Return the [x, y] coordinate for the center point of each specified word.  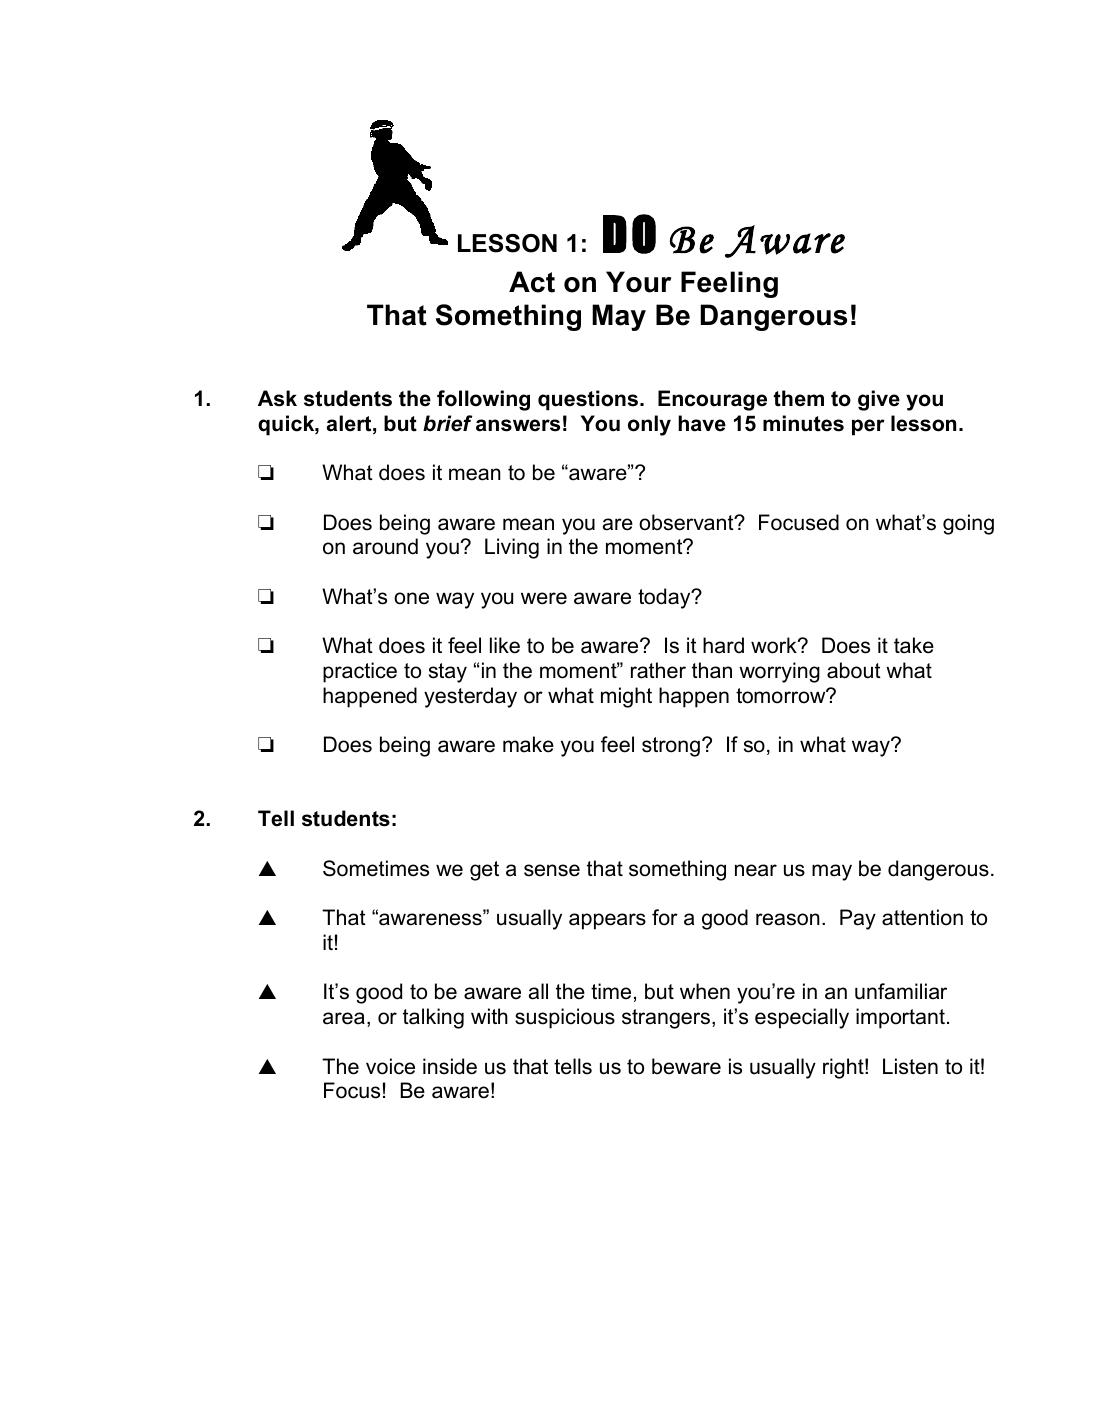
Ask [277, 398]
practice [360, 672]
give [879, 400]
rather [658, 670]
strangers [667, 1019]
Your [638, 282]
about [854, 670]
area [344, 1018]
